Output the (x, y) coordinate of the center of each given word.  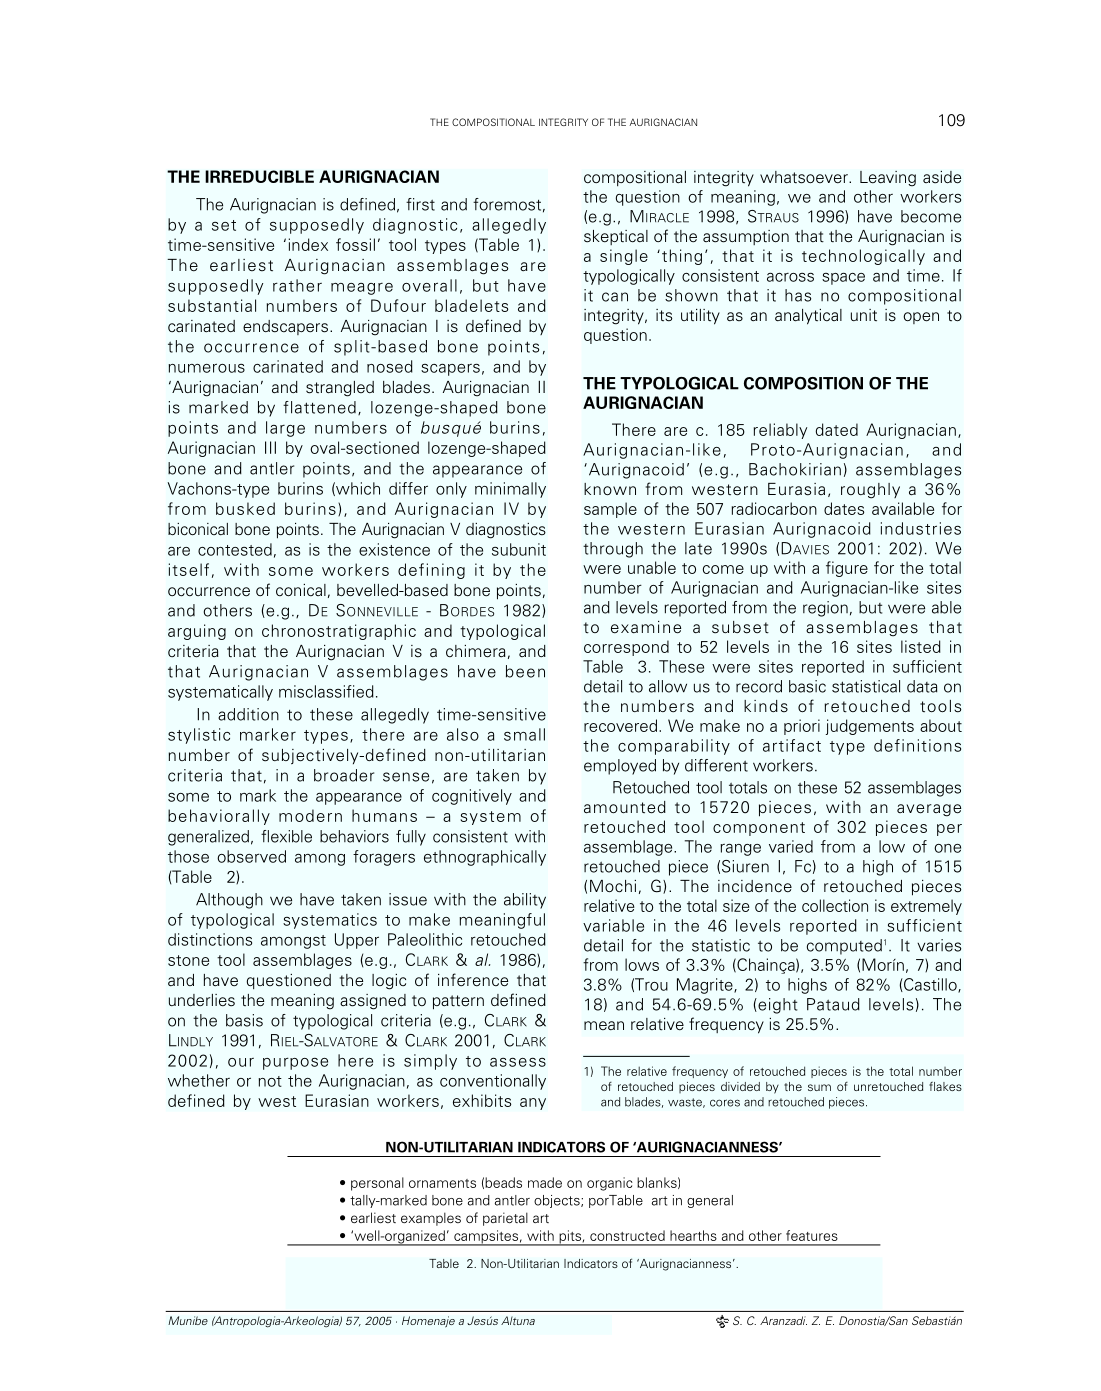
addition (248, 714)
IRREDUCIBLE (259, 176)
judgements (870, 727)
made (545, 1182)
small (524, 734)
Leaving (888, 179)
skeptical (616, 237)
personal (377, 1184)
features (812, 1235)
